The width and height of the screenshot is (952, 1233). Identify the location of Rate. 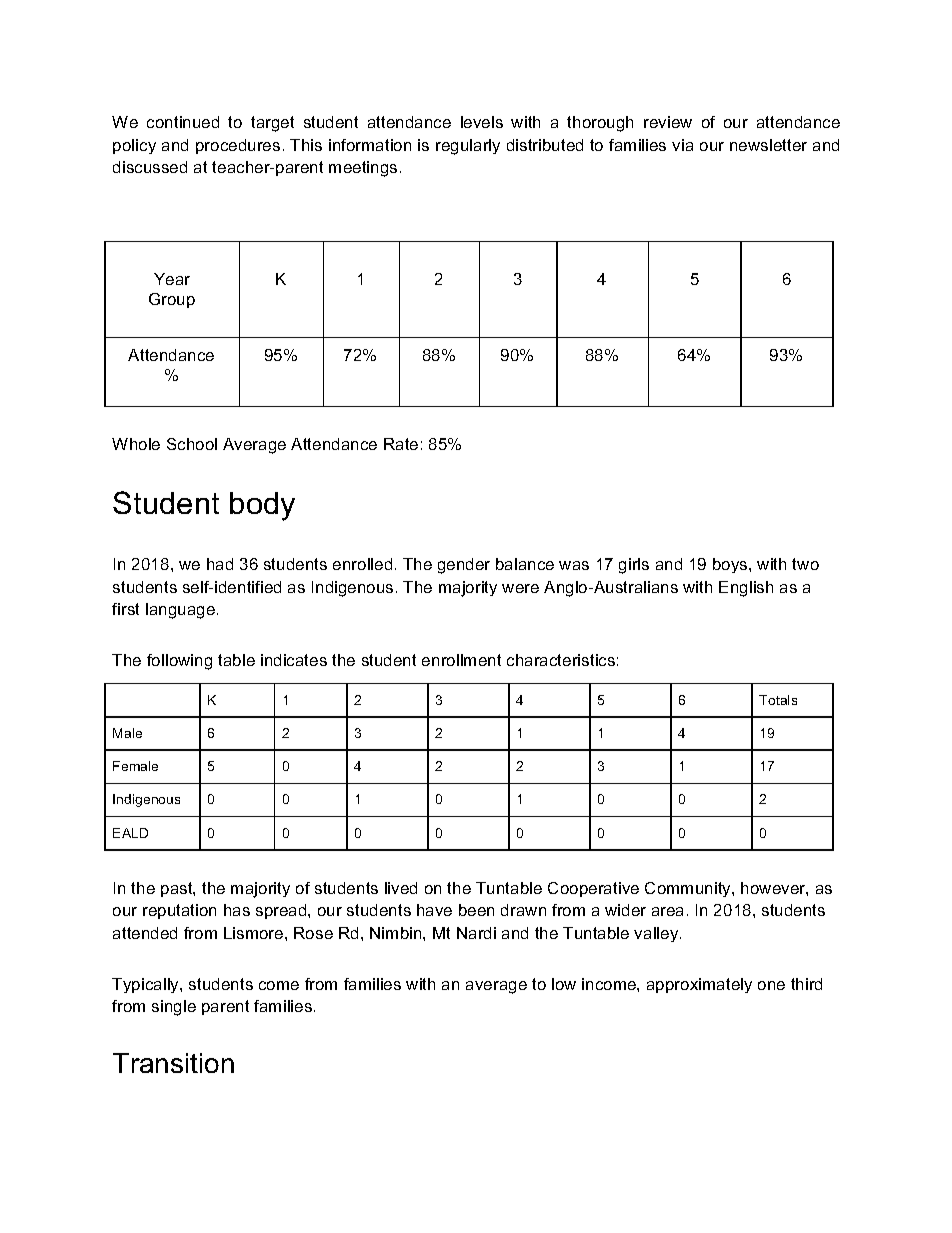
(401, 444).
